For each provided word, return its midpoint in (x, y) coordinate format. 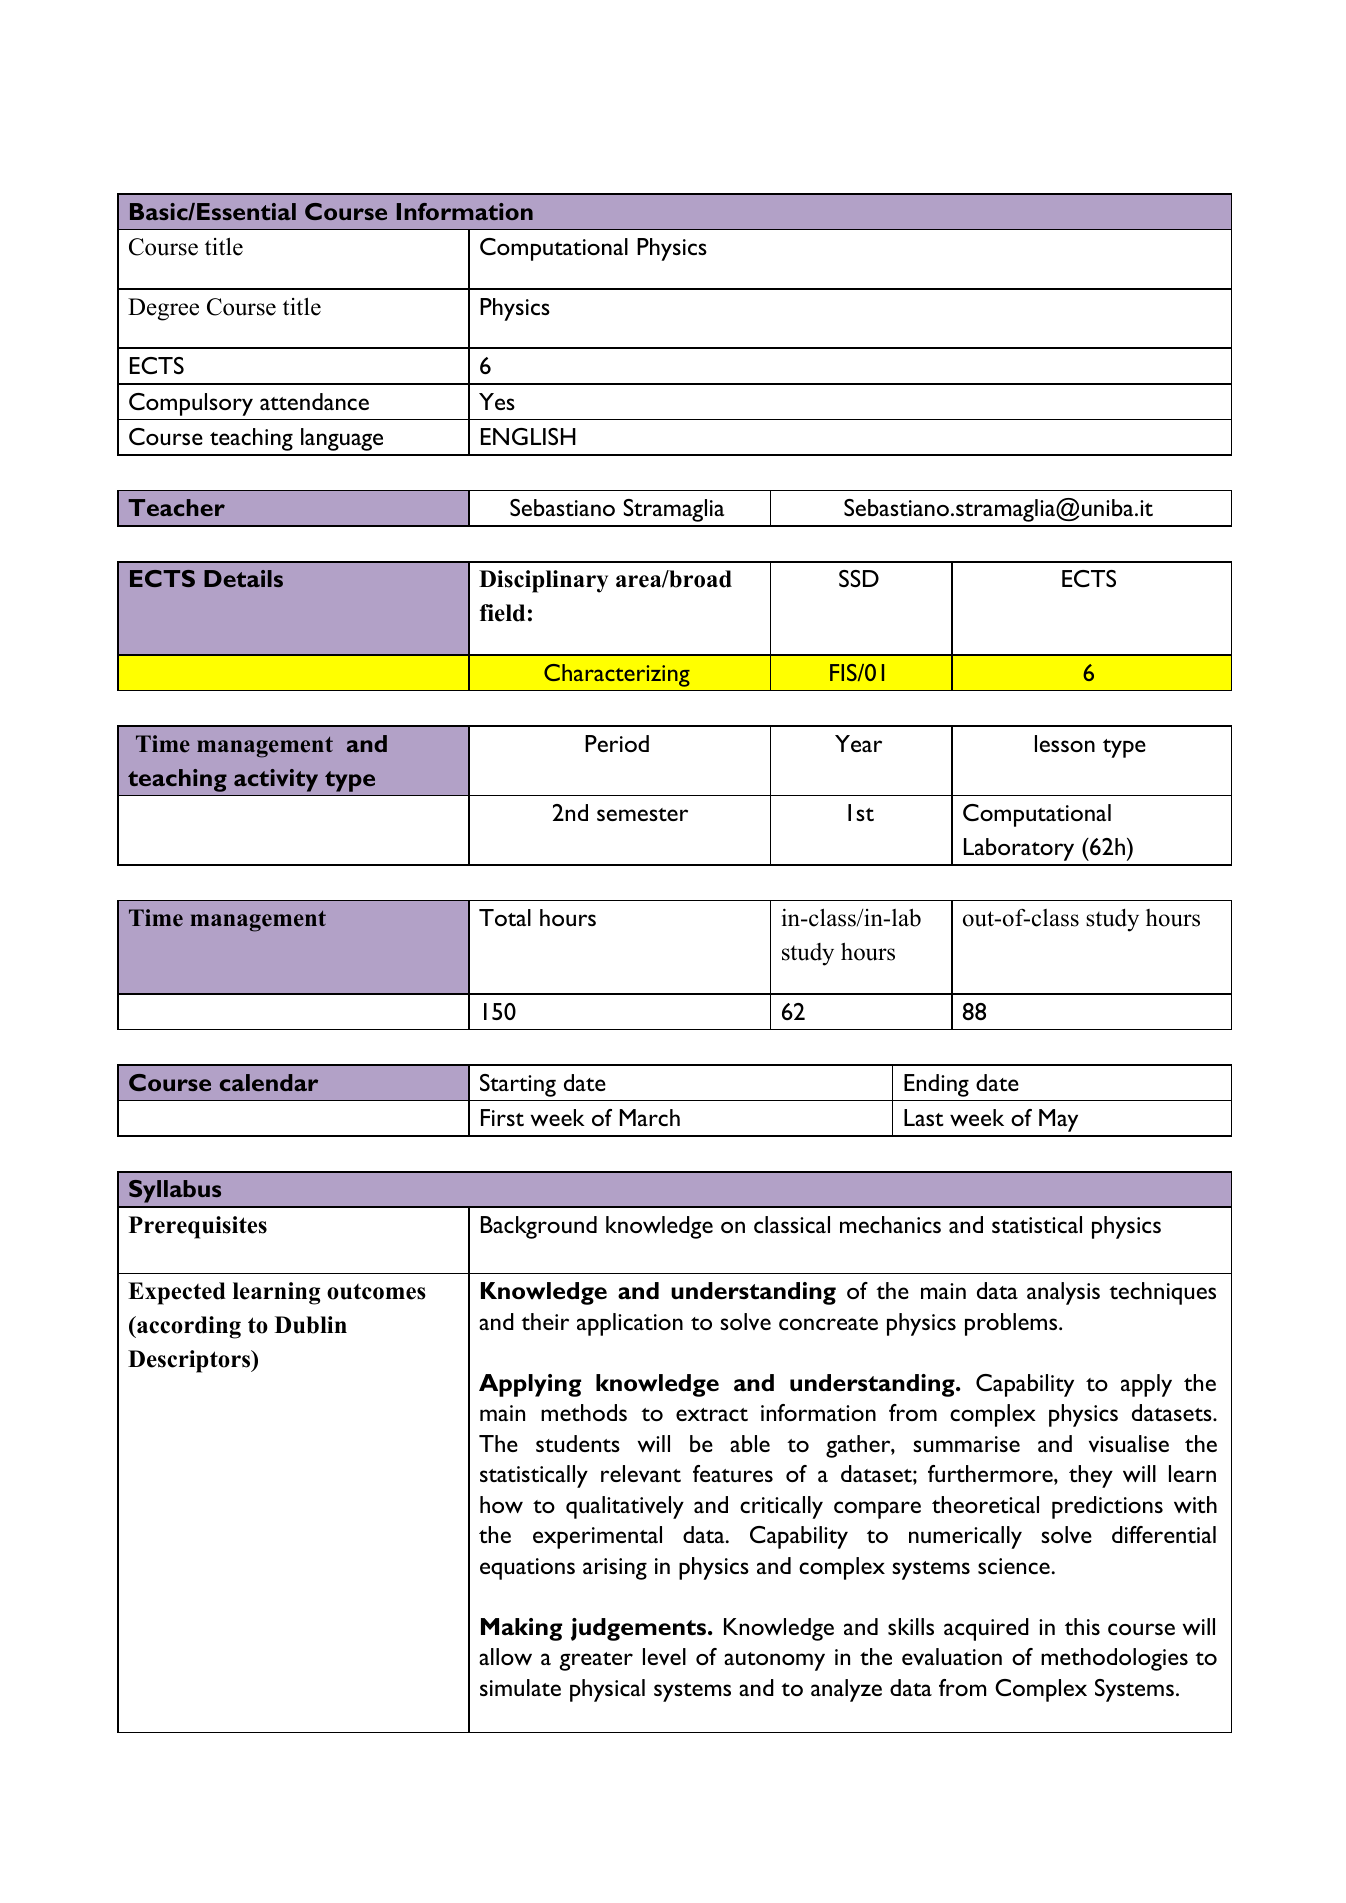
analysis (1063, 1293)
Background (539, 1227)
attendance (314, 401)
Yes (497, 401)
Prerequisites (198, 1227)
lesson (1065, 743)
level (664, 1656)
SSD (859, 578)
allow (505, 1656)
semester (642, 814)
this (1082, 1626)
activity (276, 780)
